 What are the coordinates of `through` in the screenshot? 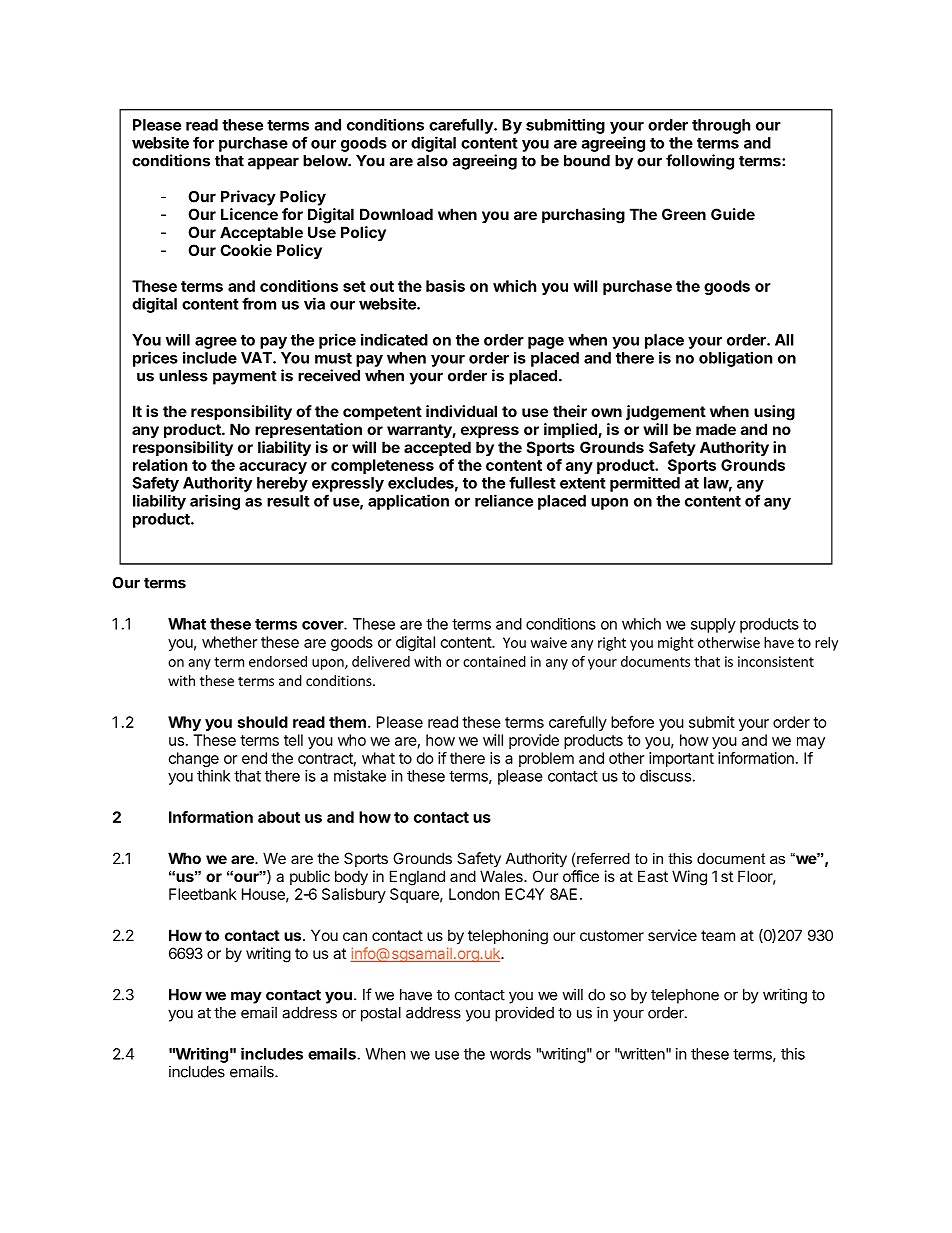 It's located at (721, 126).
